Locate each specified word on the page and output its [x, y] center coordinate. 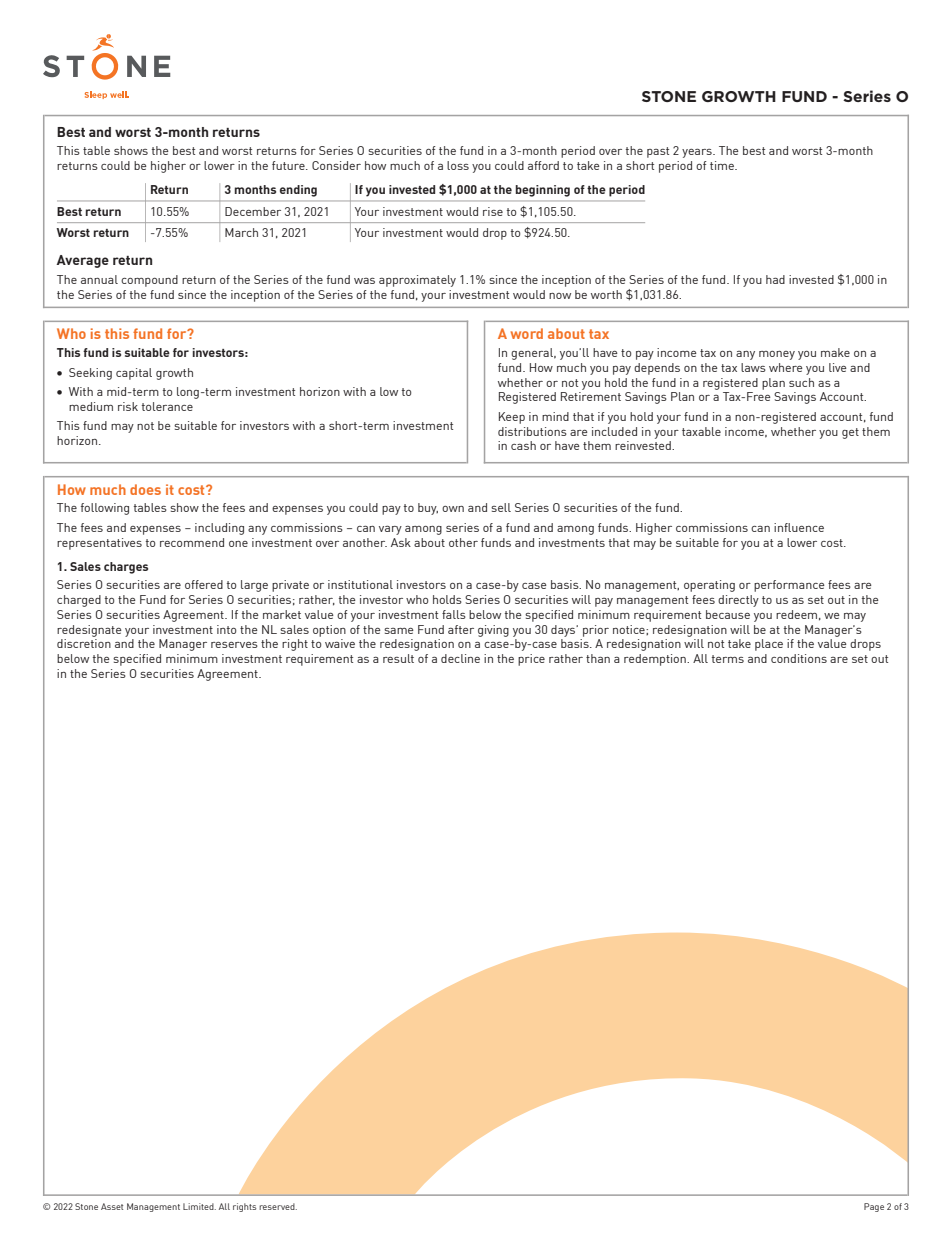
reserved [278, 1206]
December [253, 211]
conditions [799, 658]
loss [458, 165]
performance [789, 586]
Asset [112, 1206]
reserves [234, 645]
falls [454, 614]
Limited [199, 1206]
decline [460, 658]
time [723, 165]
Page [874, 1207]
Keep [512, 418]
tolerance [167, 406]
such [801, 382]
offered [204, 584]
